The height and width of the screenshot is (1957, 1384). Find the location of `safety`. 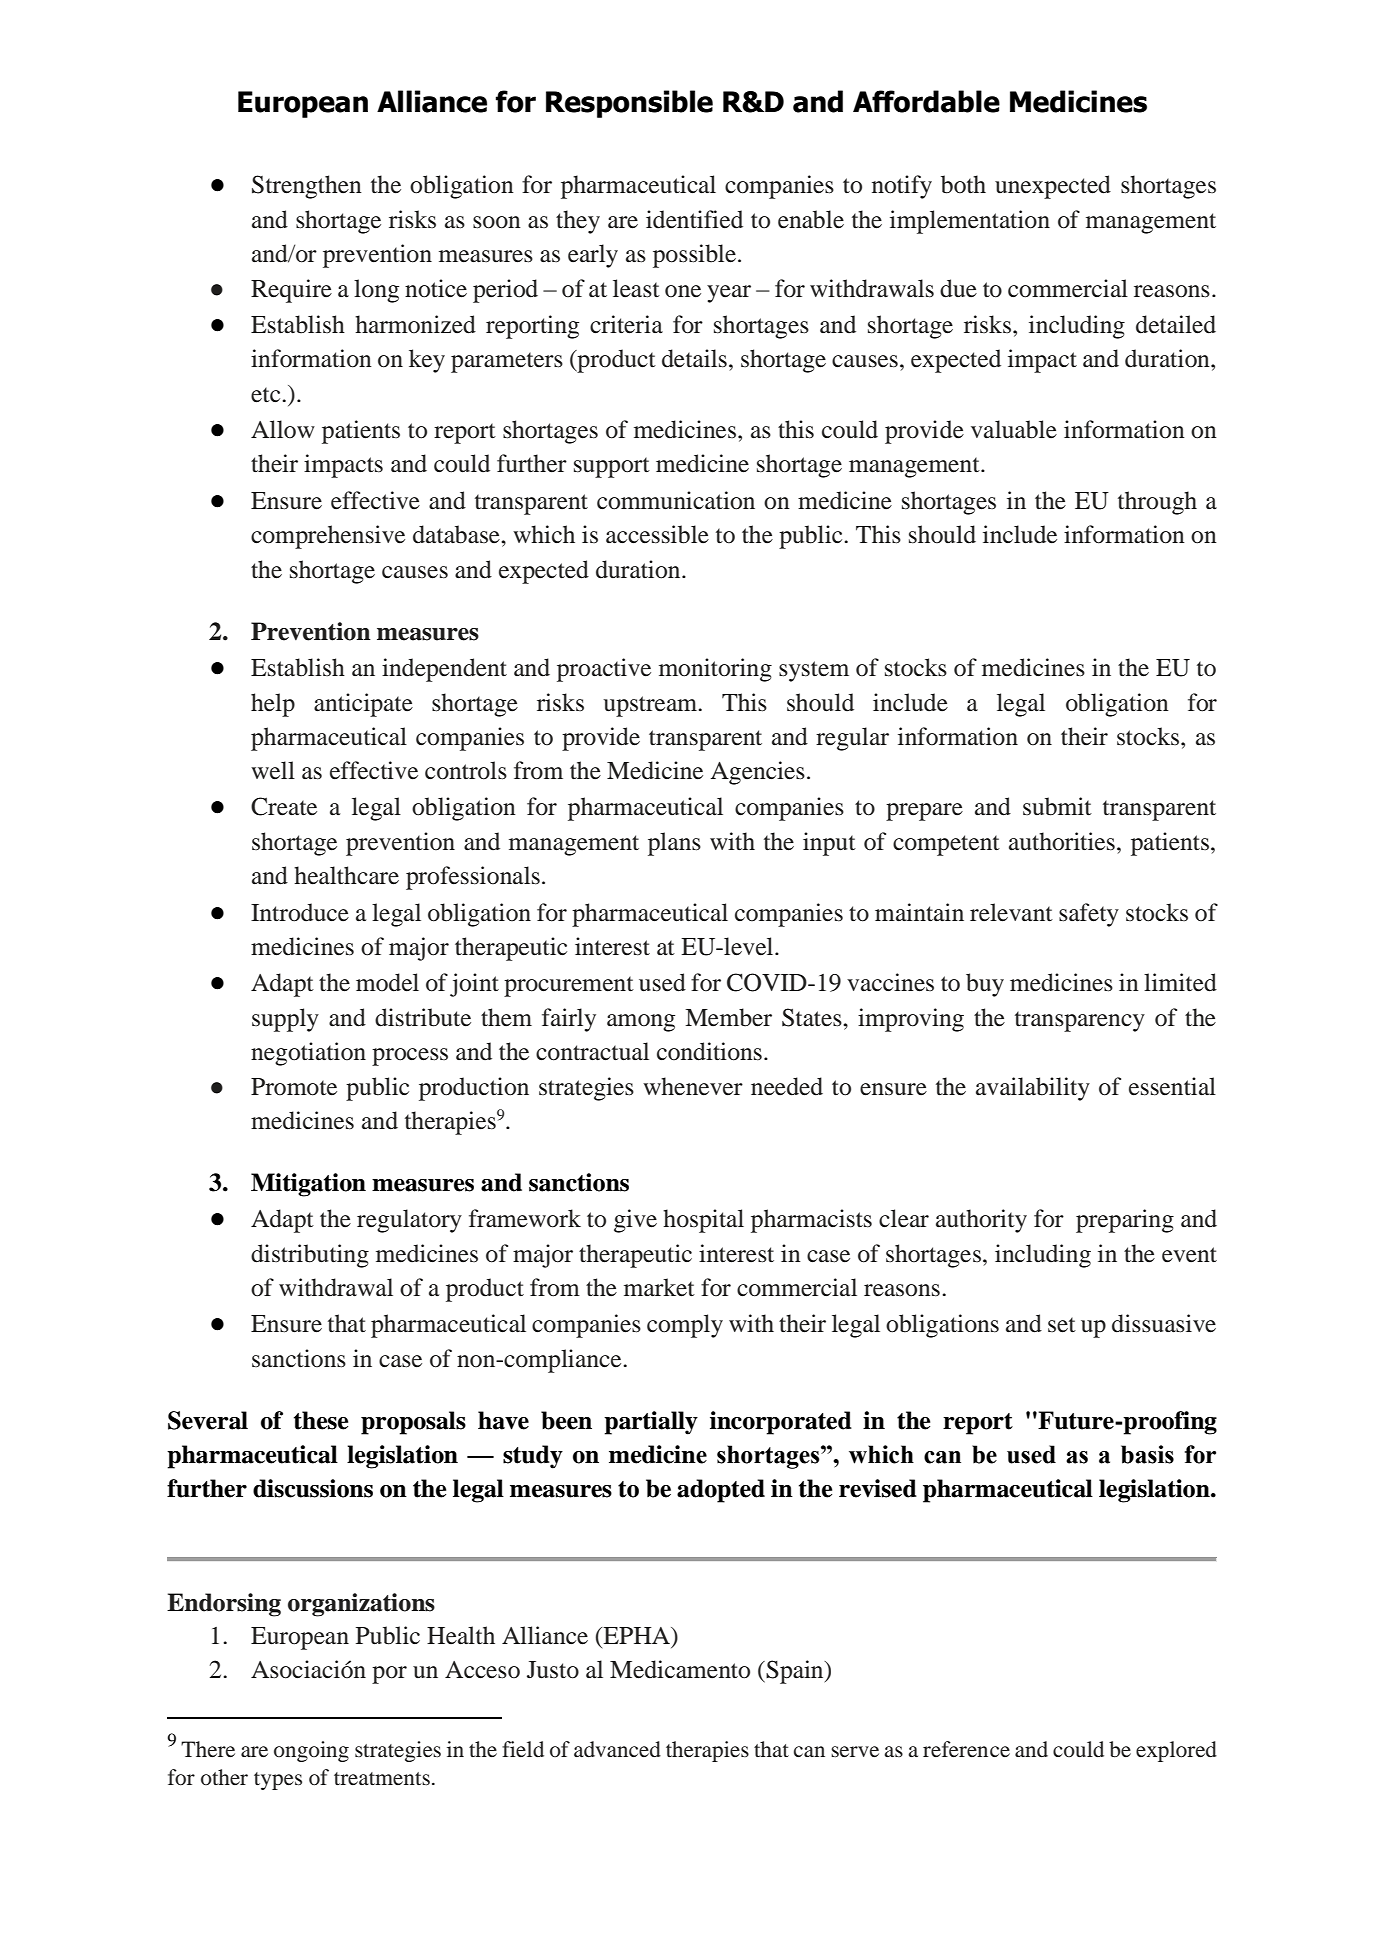

safety is located at coordinates (1089, 915).
